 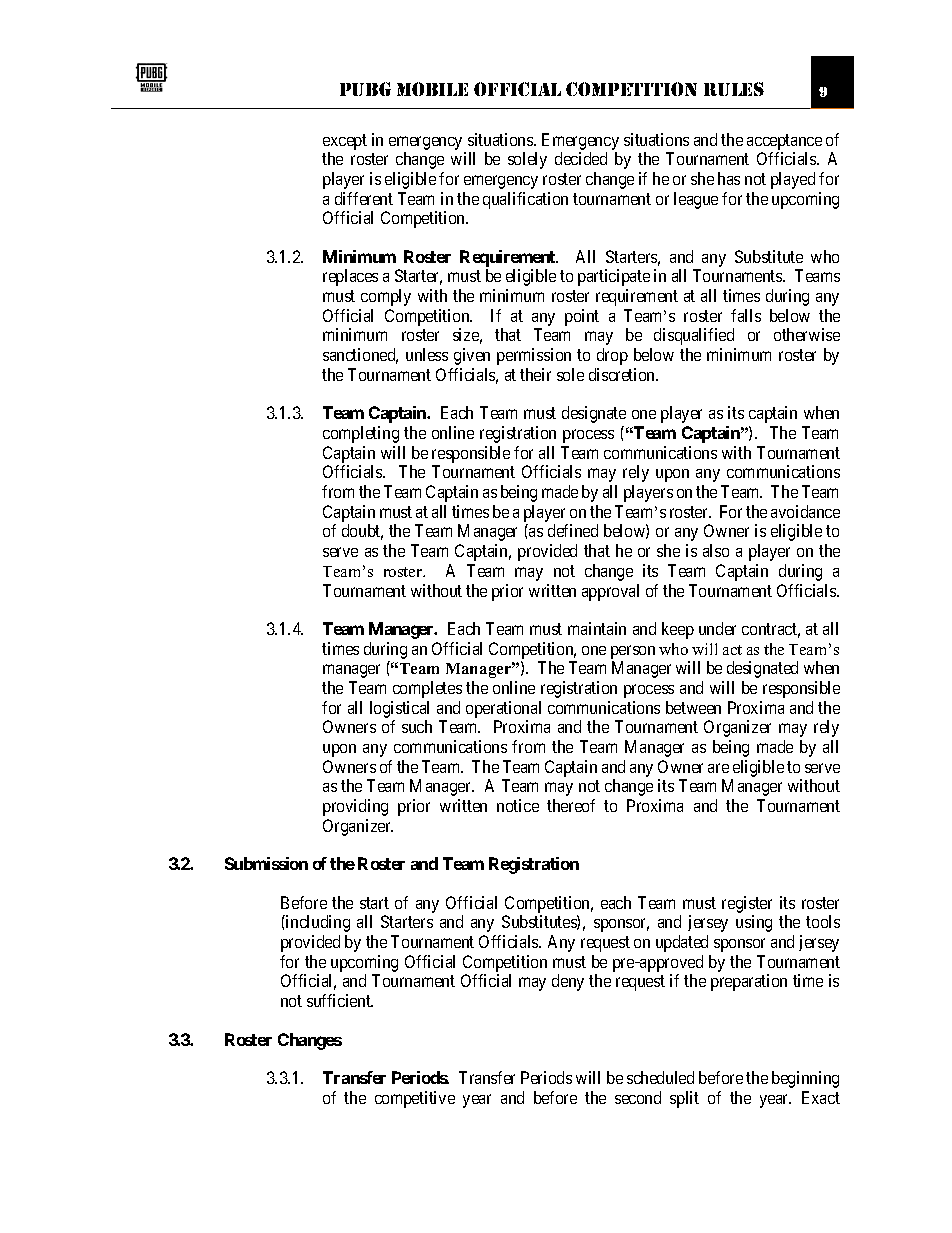 What do you see at coordinates (581, 158) in the page?
I see `decided` at bounding box center [581, 158].
